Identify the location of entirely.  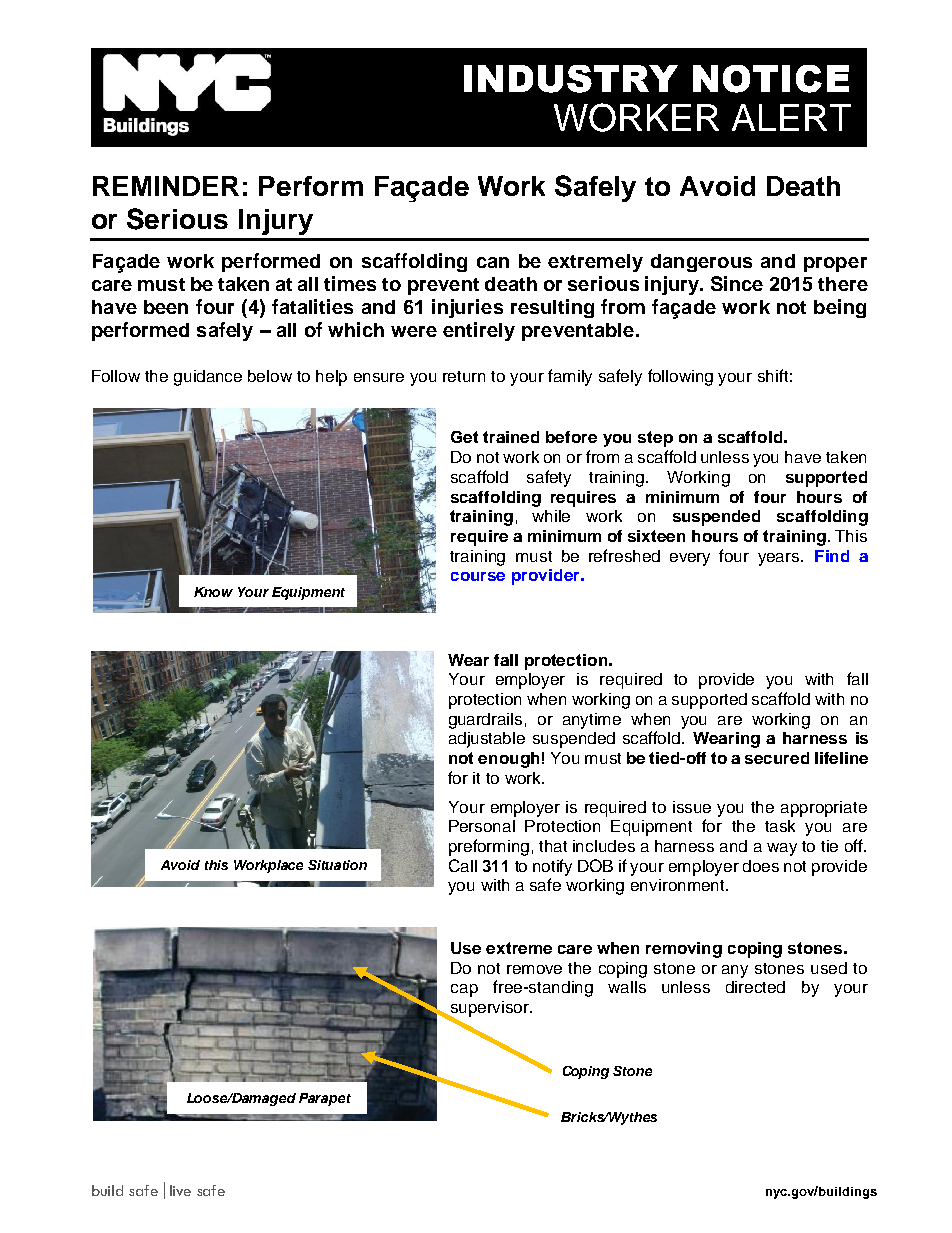
(479, 331).
